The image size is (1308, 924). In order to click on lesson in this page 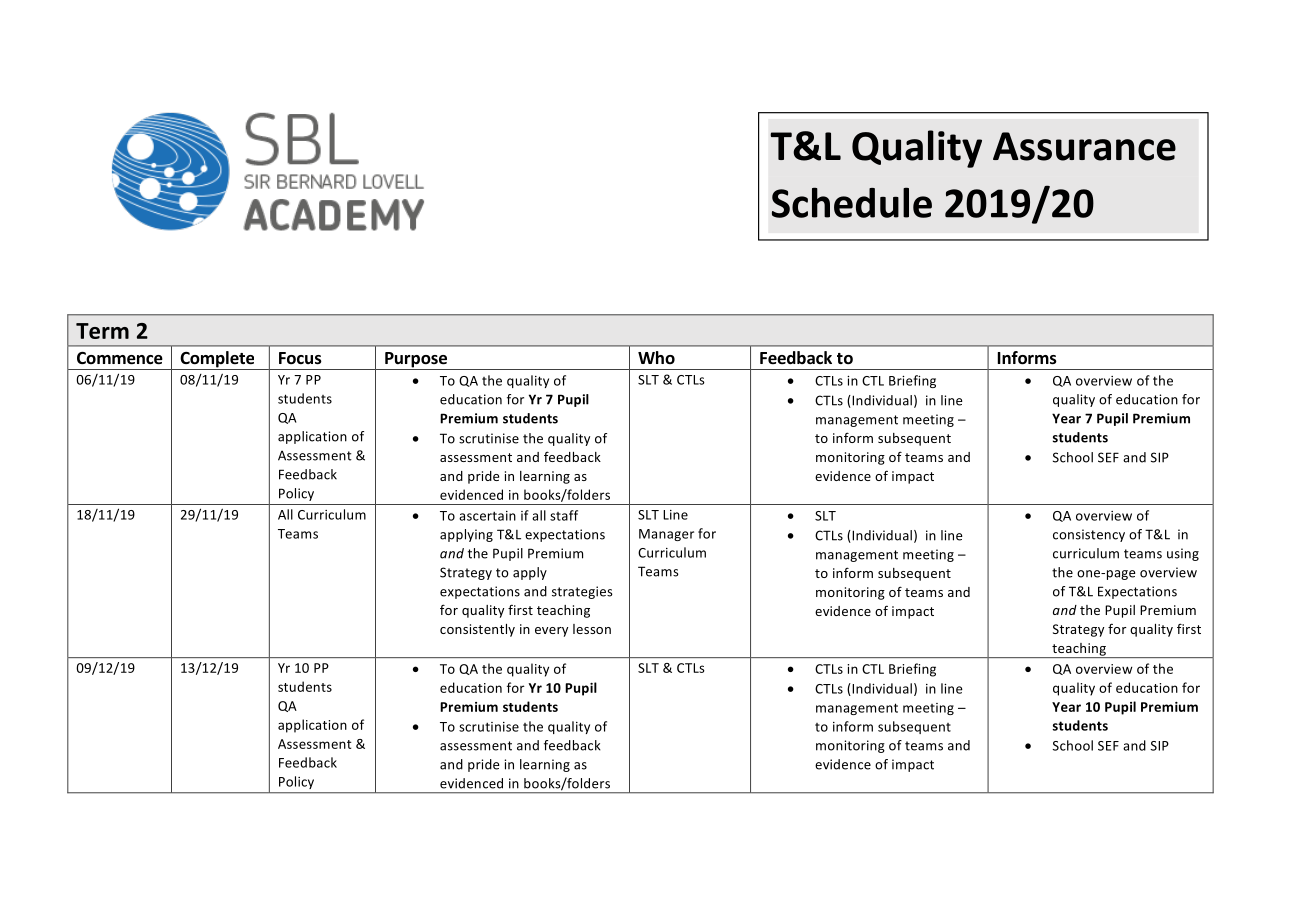, I will do `click(592, 629)`.
